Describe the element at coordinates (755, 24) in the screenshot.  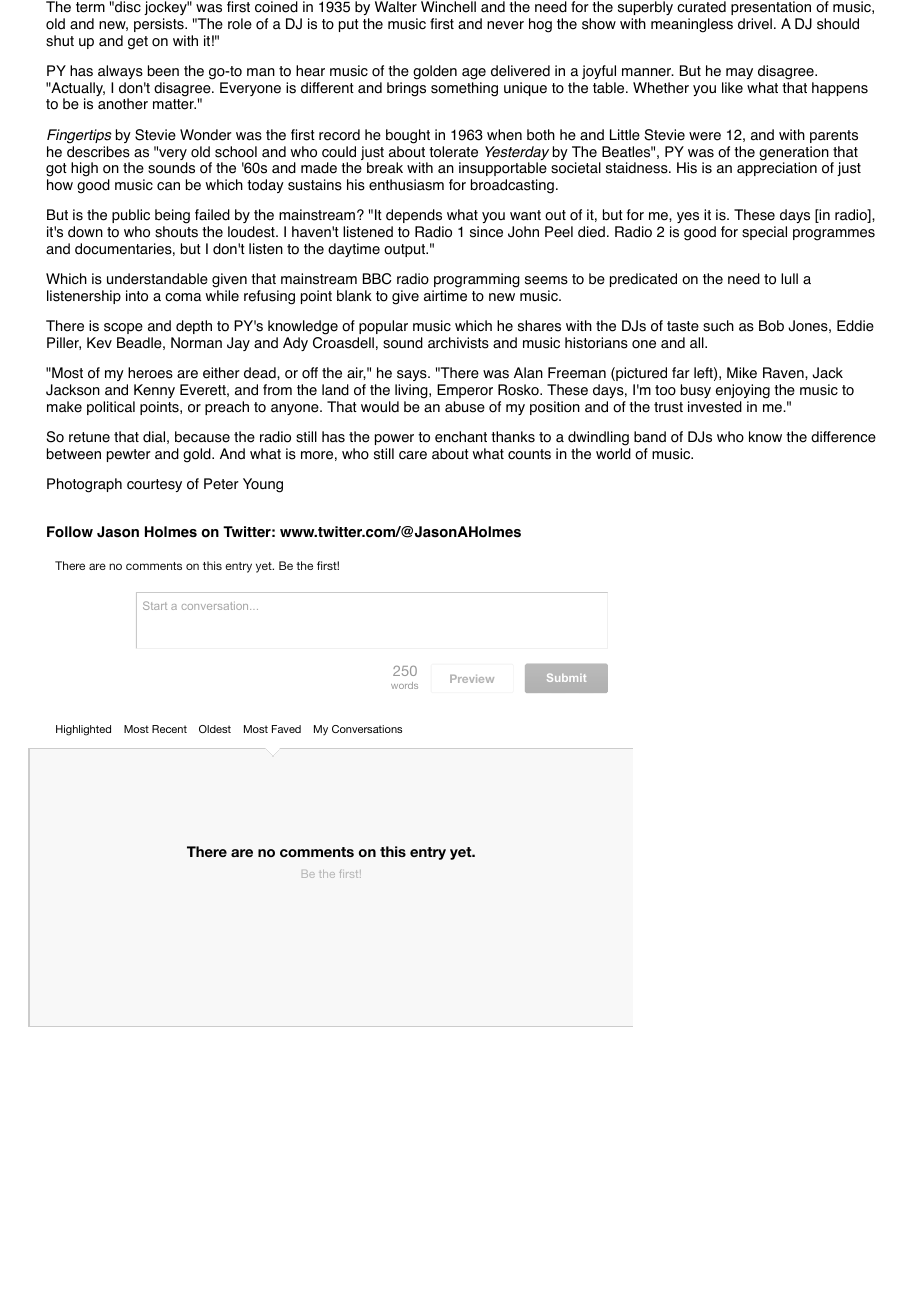
I see `drivel` at that location.
